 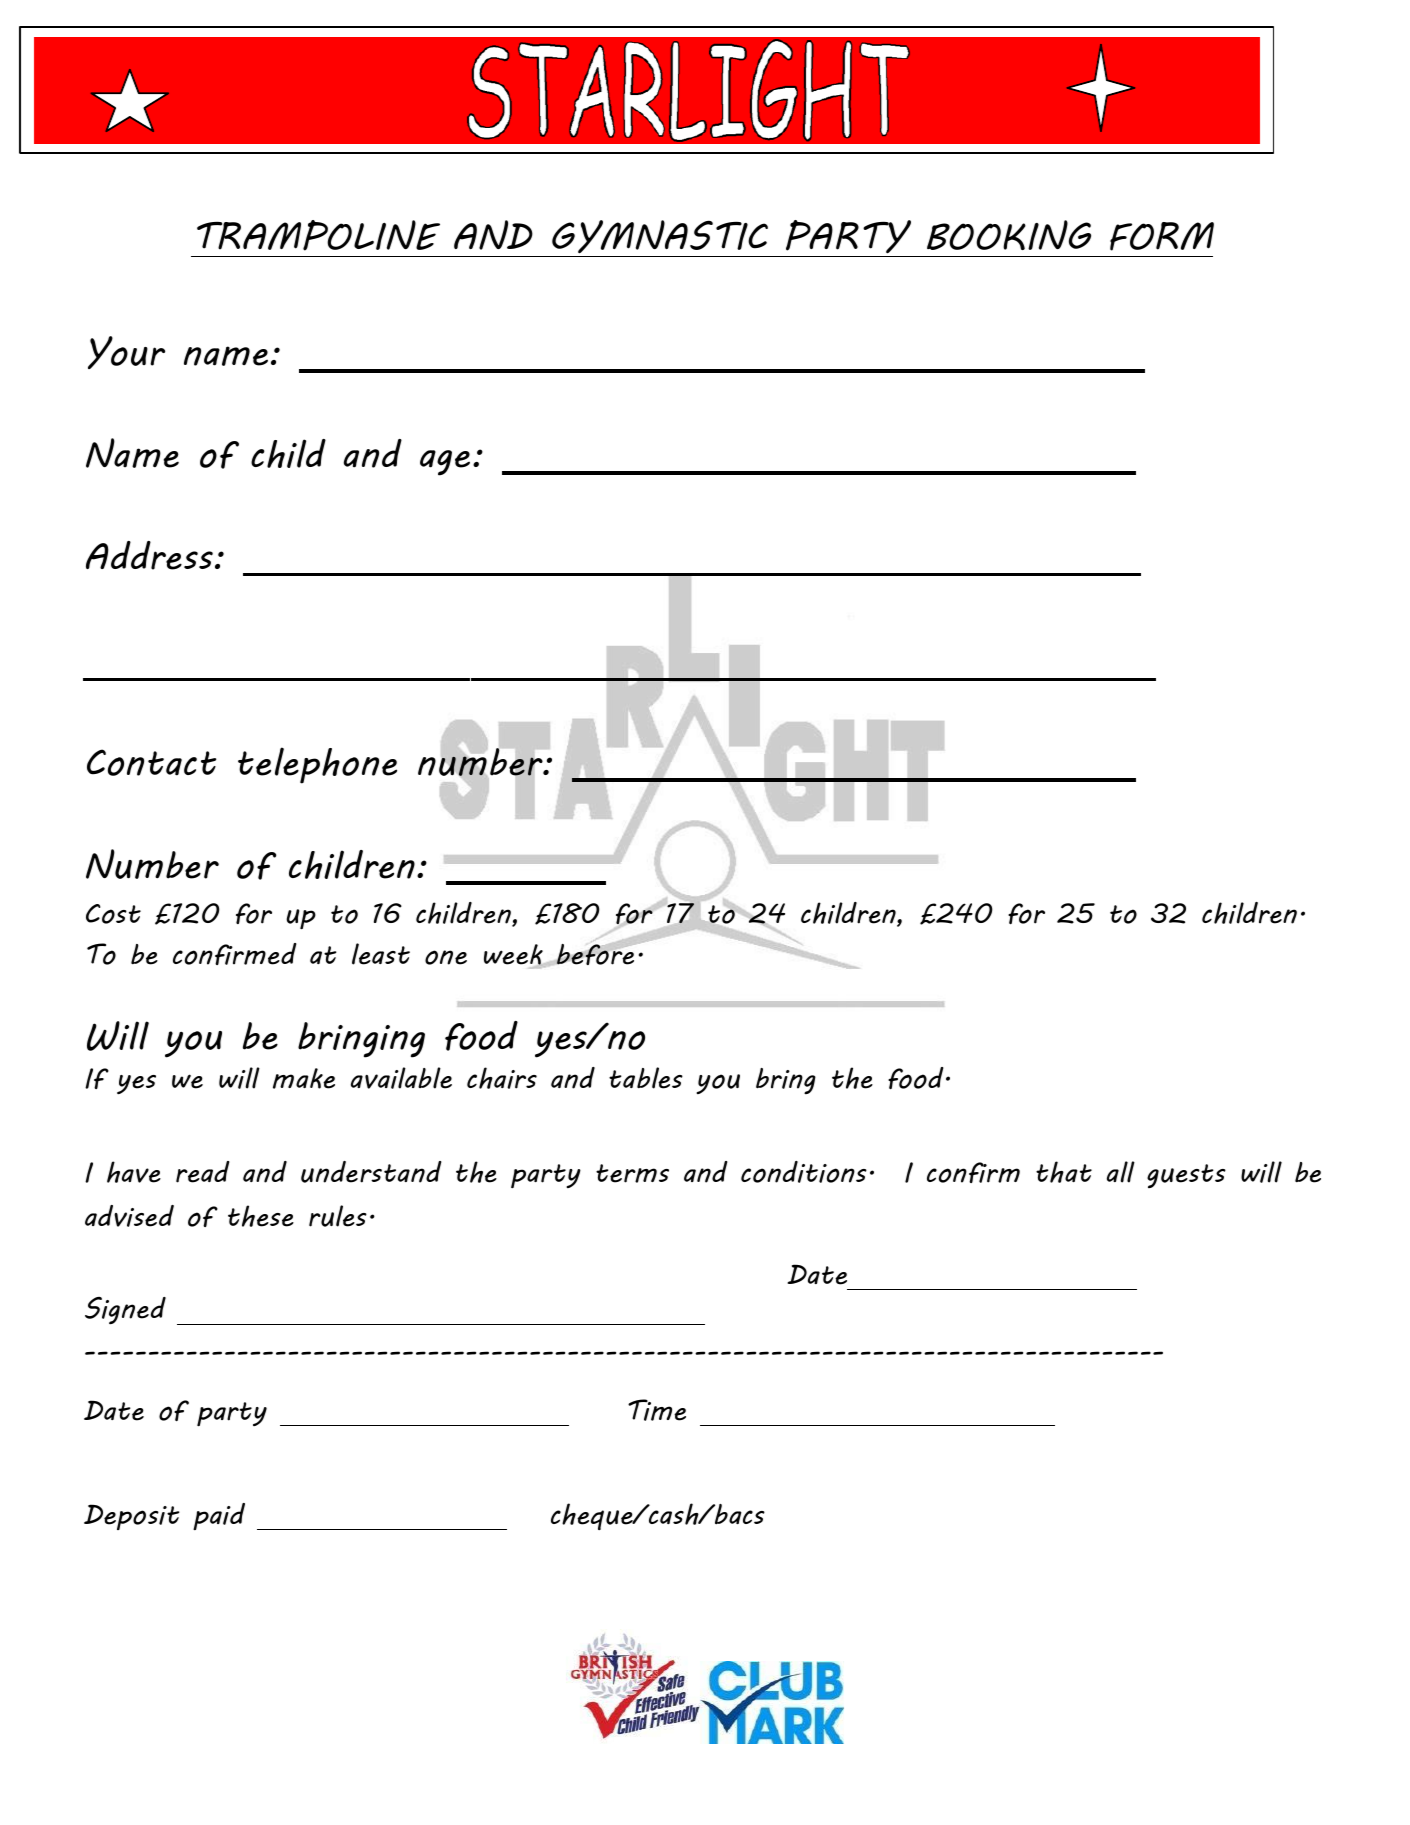 What do you see at coordinates (1064, 1172) in the image?
I see `that` at bounding box center [1064, 1172].
